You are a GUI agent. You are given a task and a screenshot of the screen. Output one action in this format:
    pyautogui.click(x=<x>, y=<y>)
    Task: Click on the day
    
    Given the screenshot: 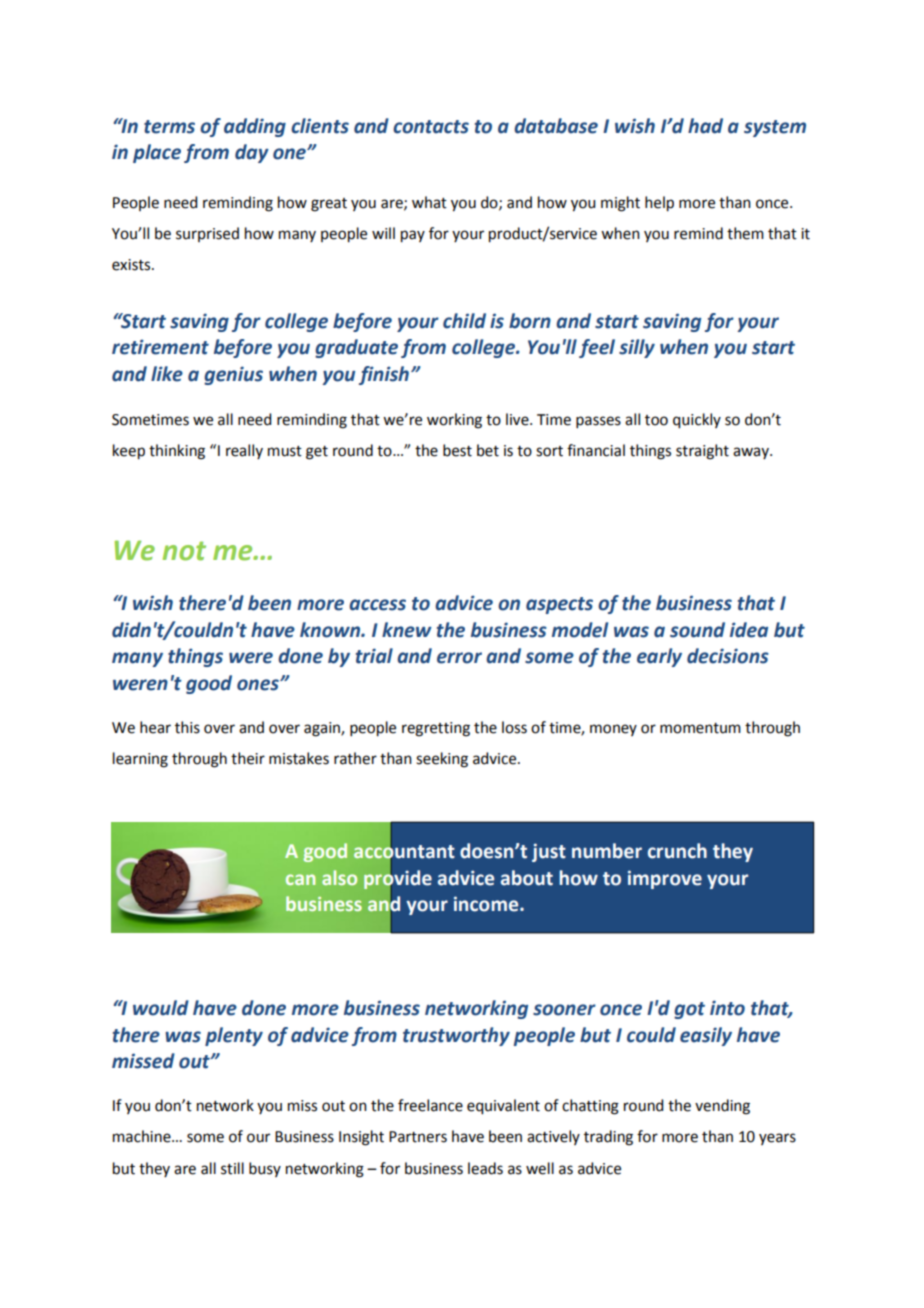 What is the action you would take?
    pyautogui.click(x=252, y=153)
